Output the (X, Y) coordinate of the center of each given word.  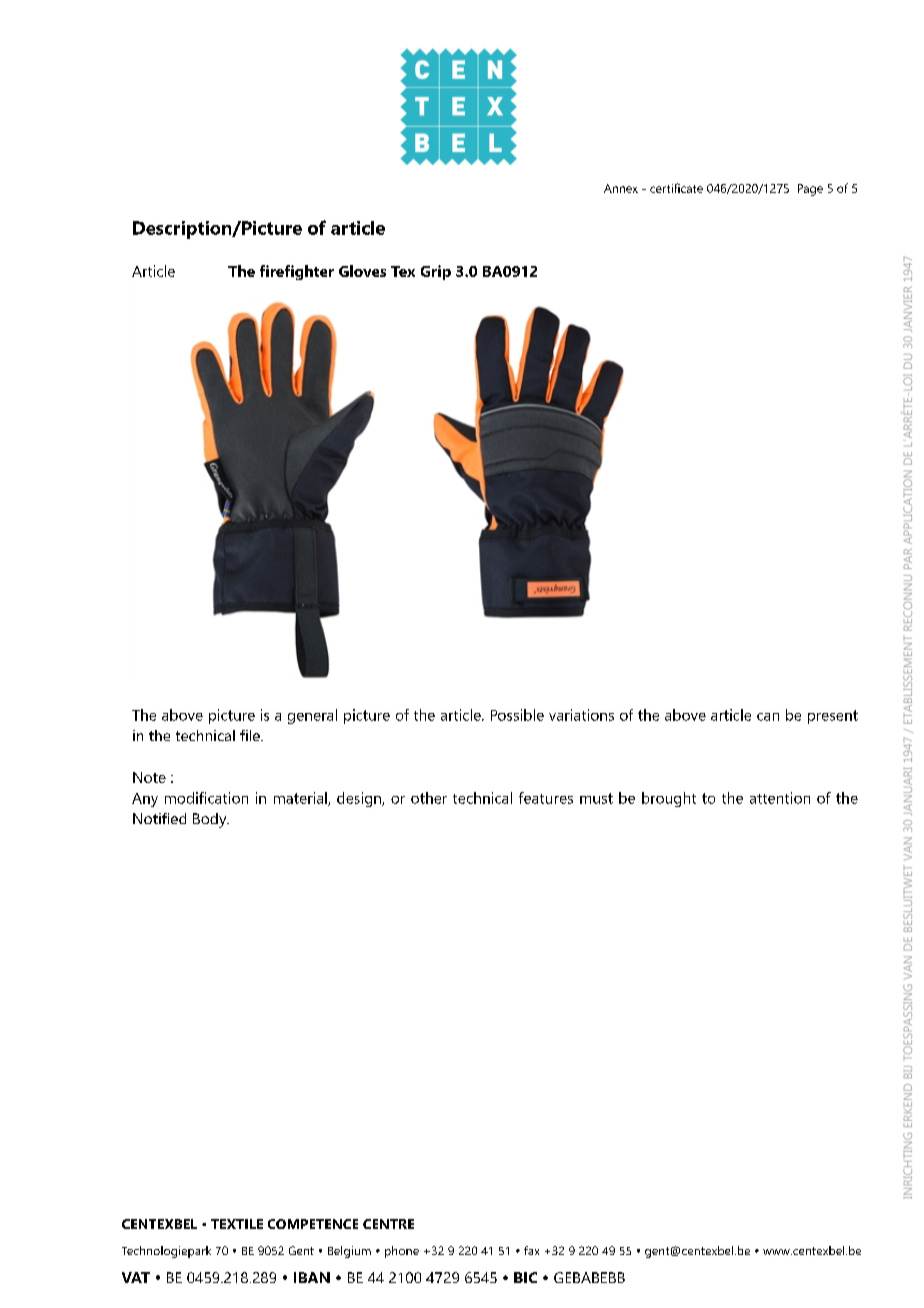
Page (810, 190)
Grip (436, 272)
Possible (517, 715)
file (251, 735)
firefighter (297, 272)
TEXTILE (237, 1224)
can (768, 717)
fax (531, 1250)
